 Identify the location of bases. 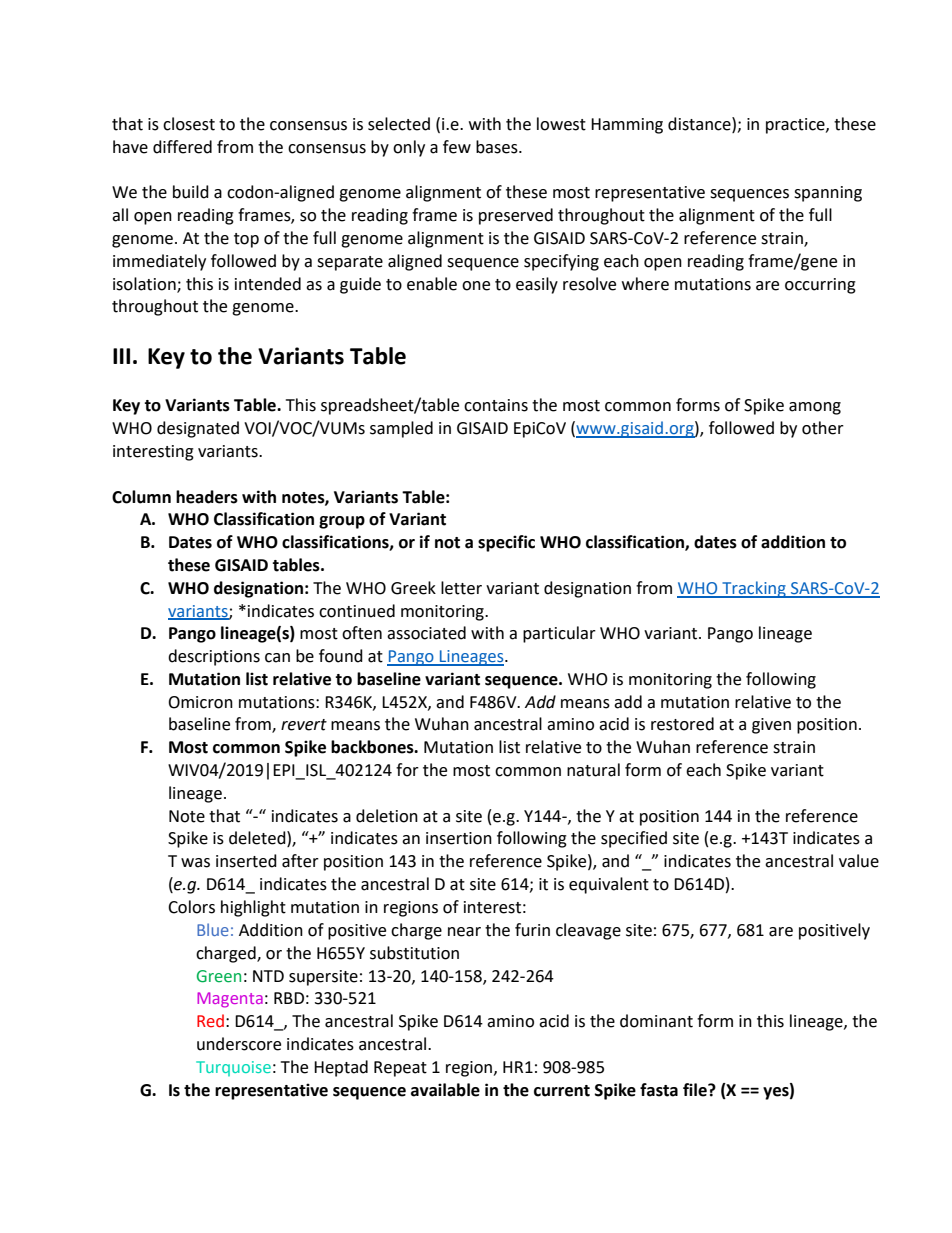
(498, 147).
